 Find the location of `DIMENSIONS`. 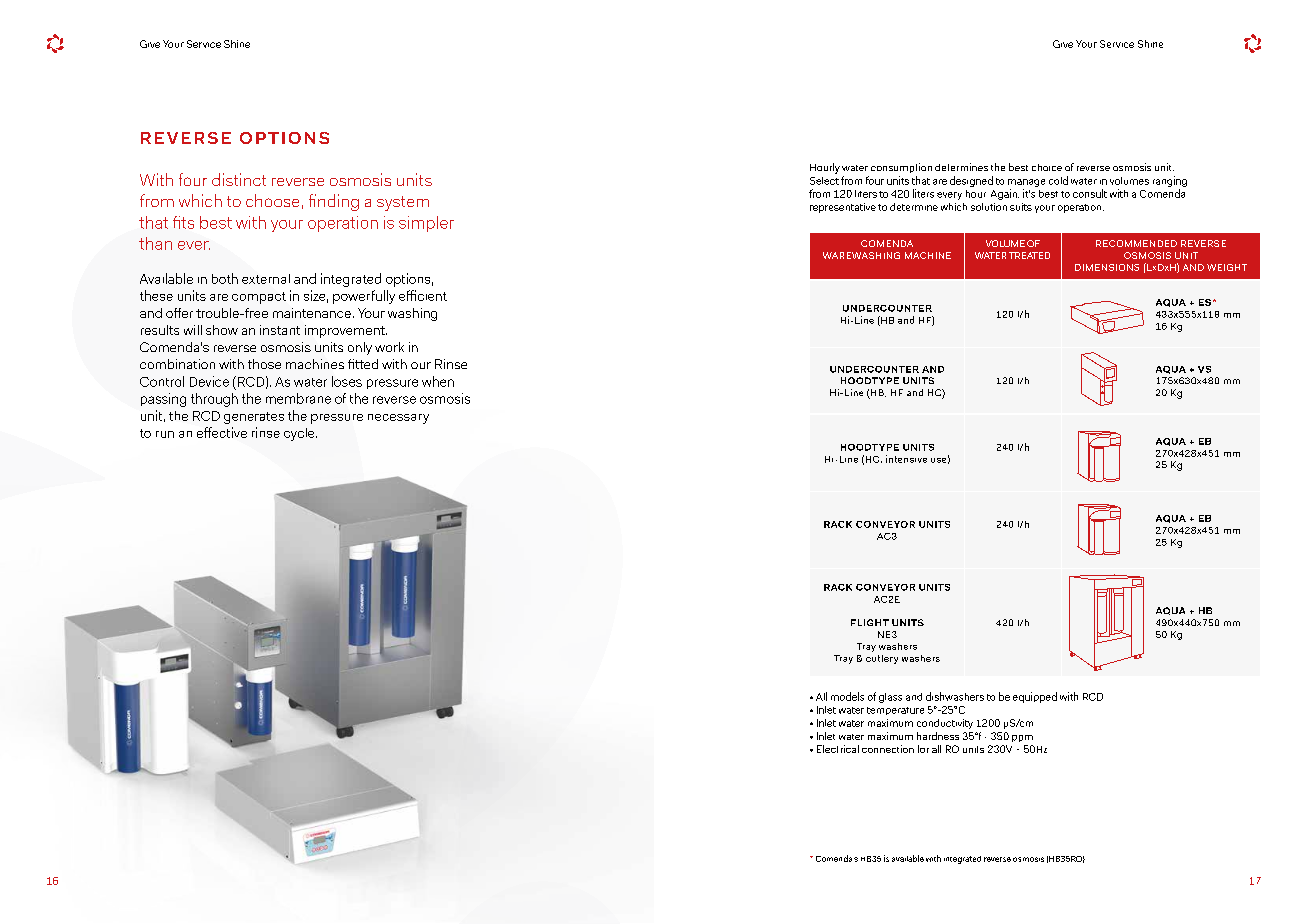

DIMENSIONS is located at coordinates (1107, 267).
